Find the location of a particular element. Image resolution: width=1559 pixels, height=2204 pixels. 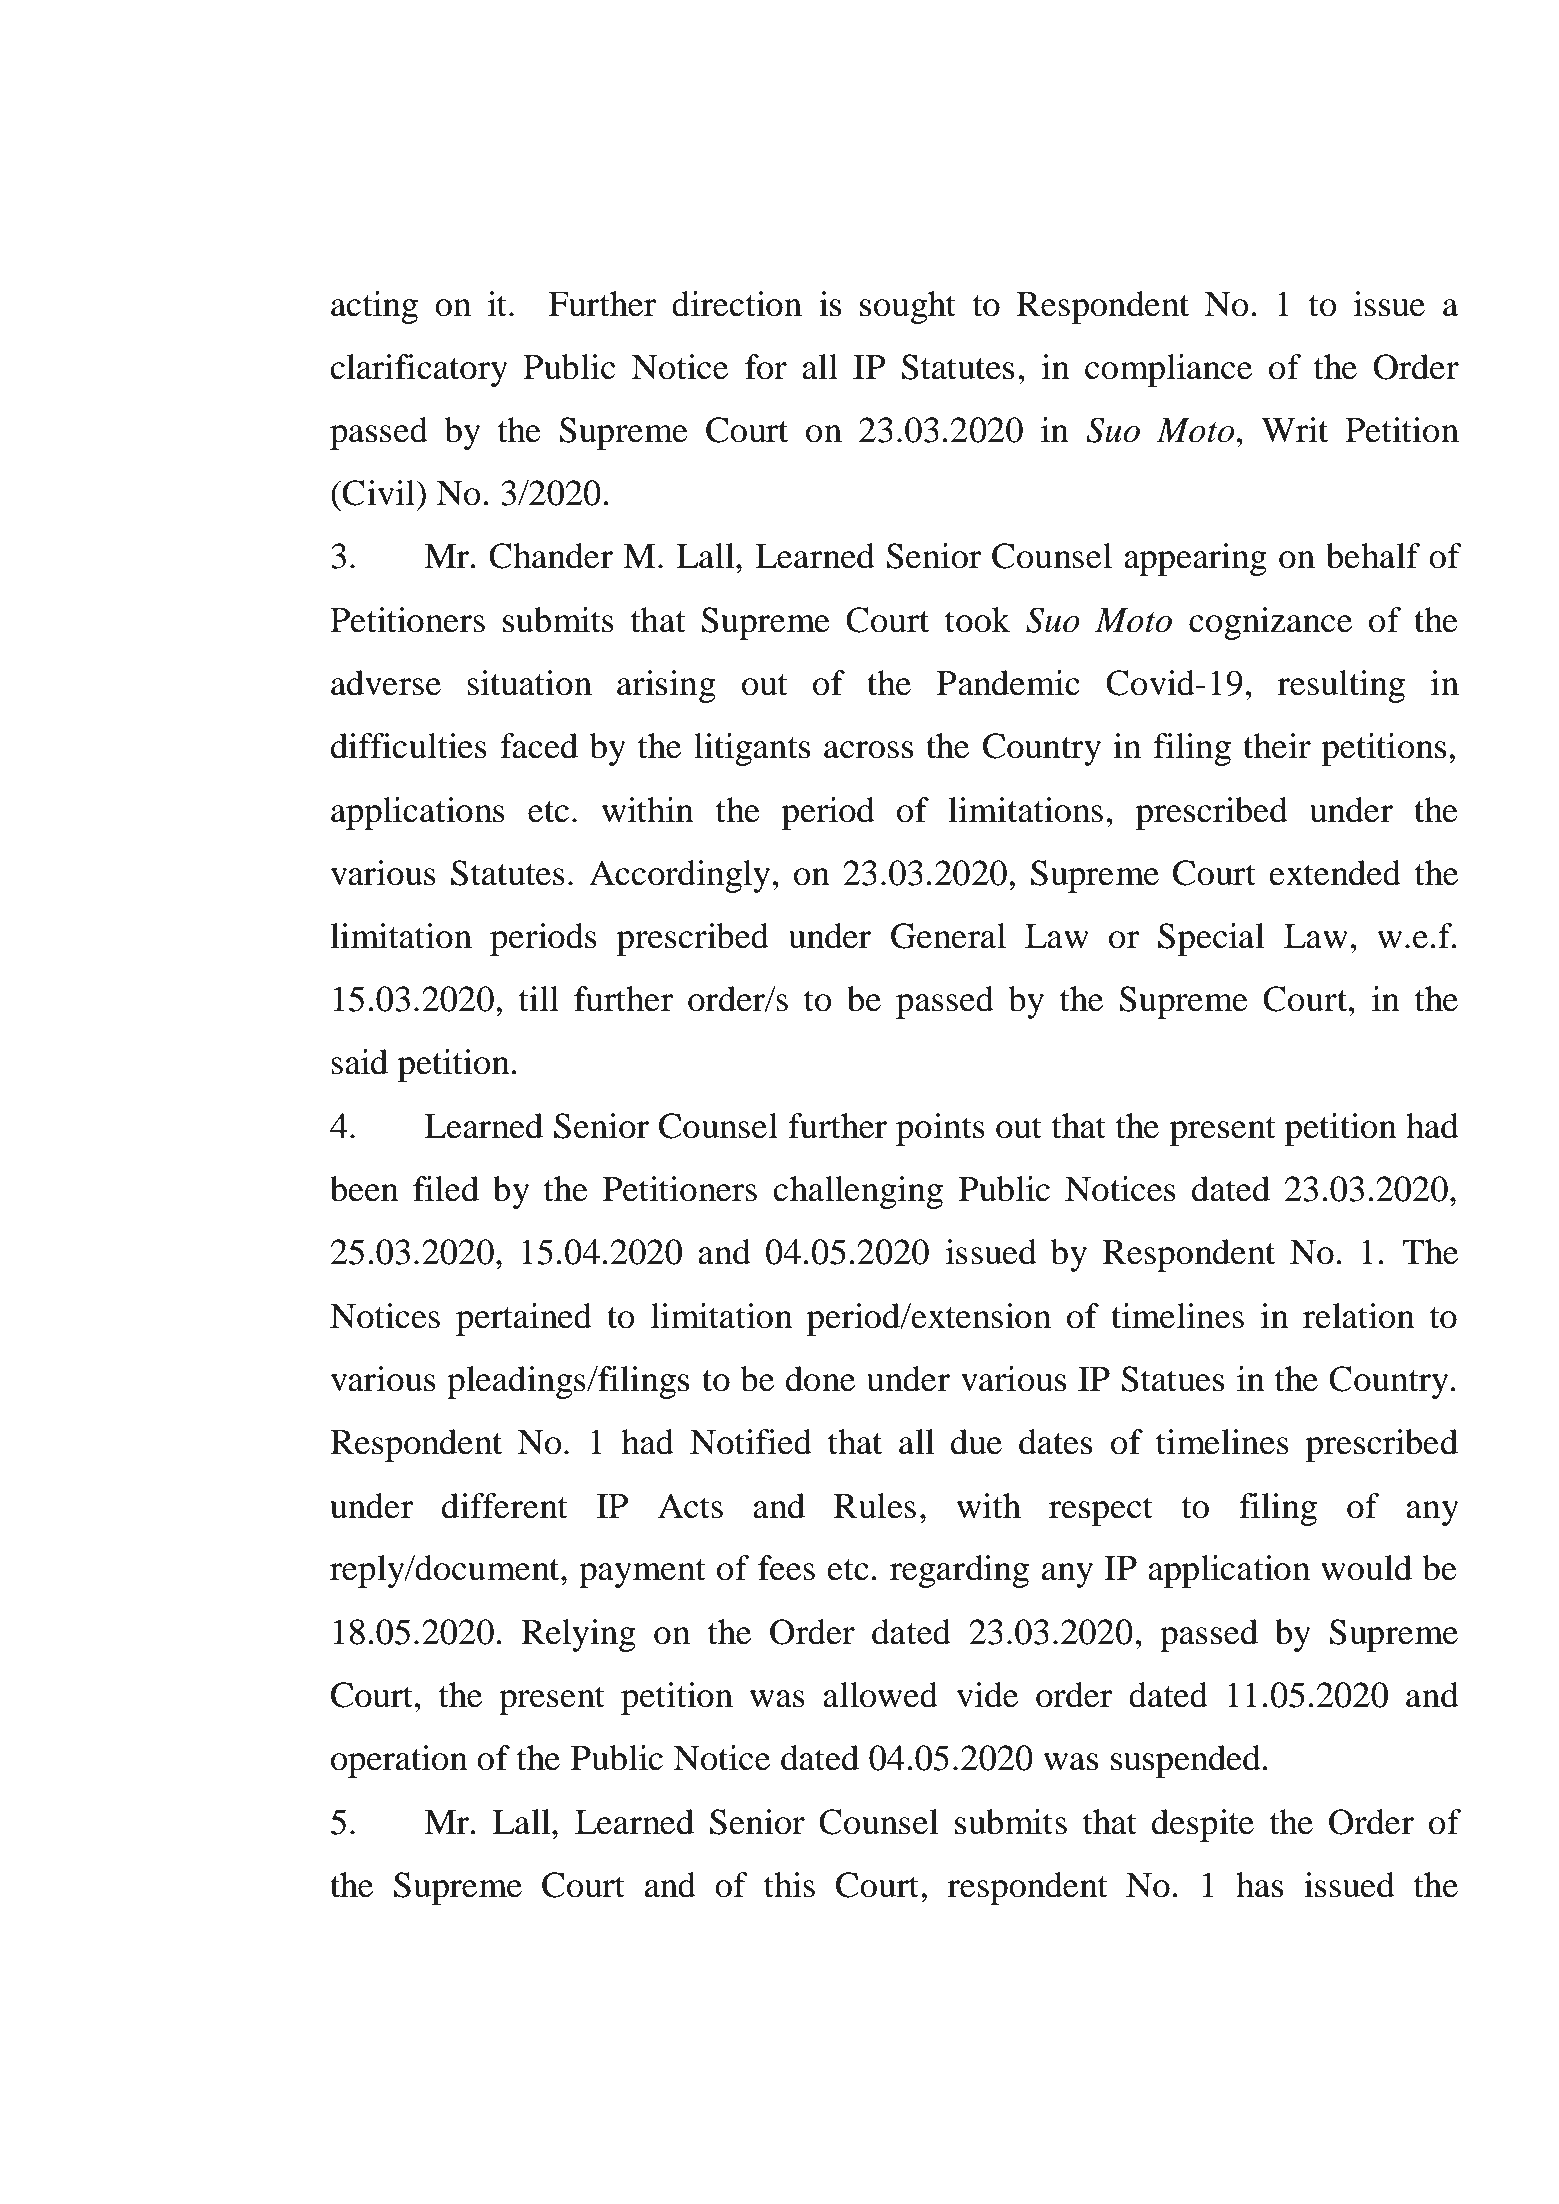

this is located at coordinates (789, 1885).
